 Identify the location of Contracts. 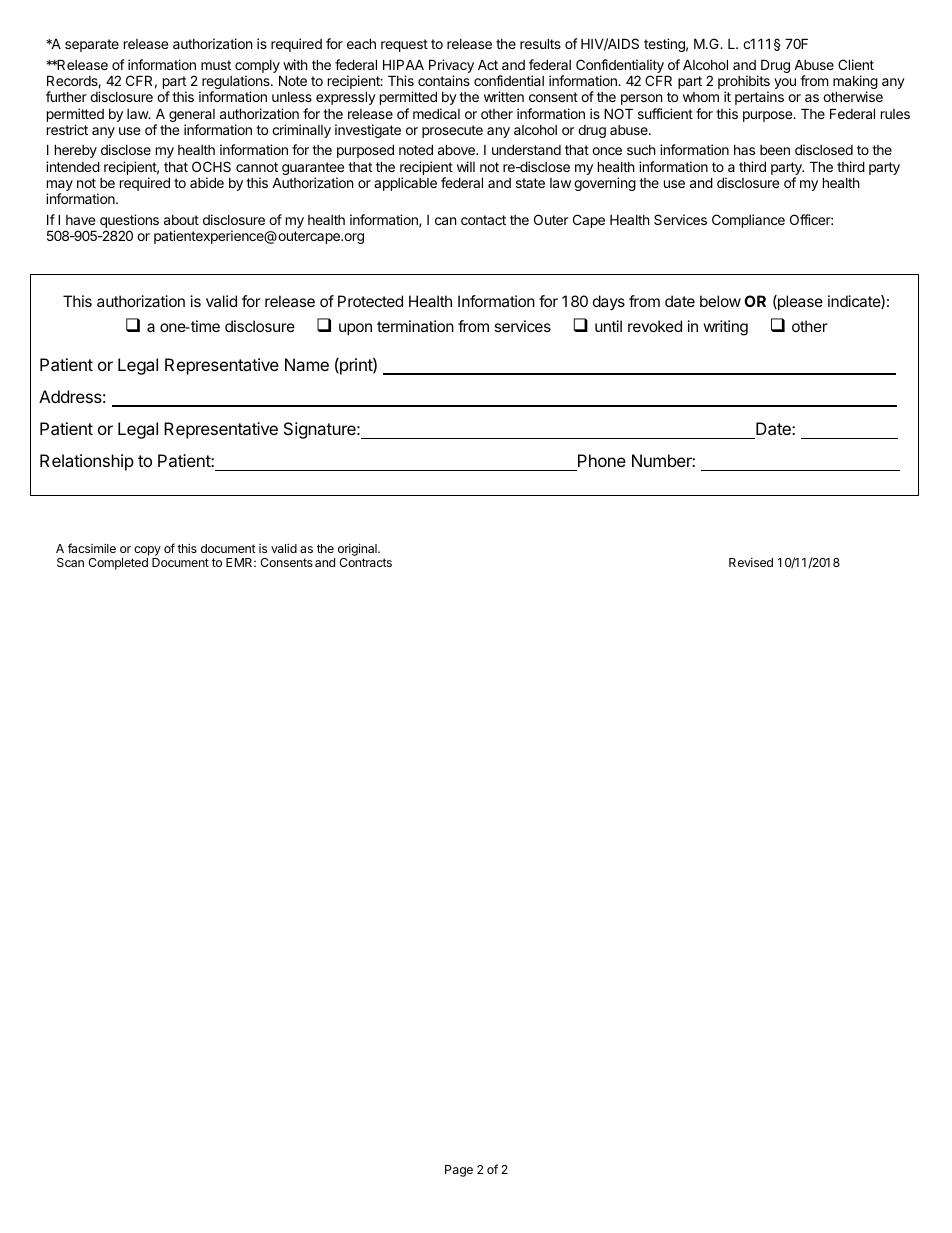
(365, 562).
